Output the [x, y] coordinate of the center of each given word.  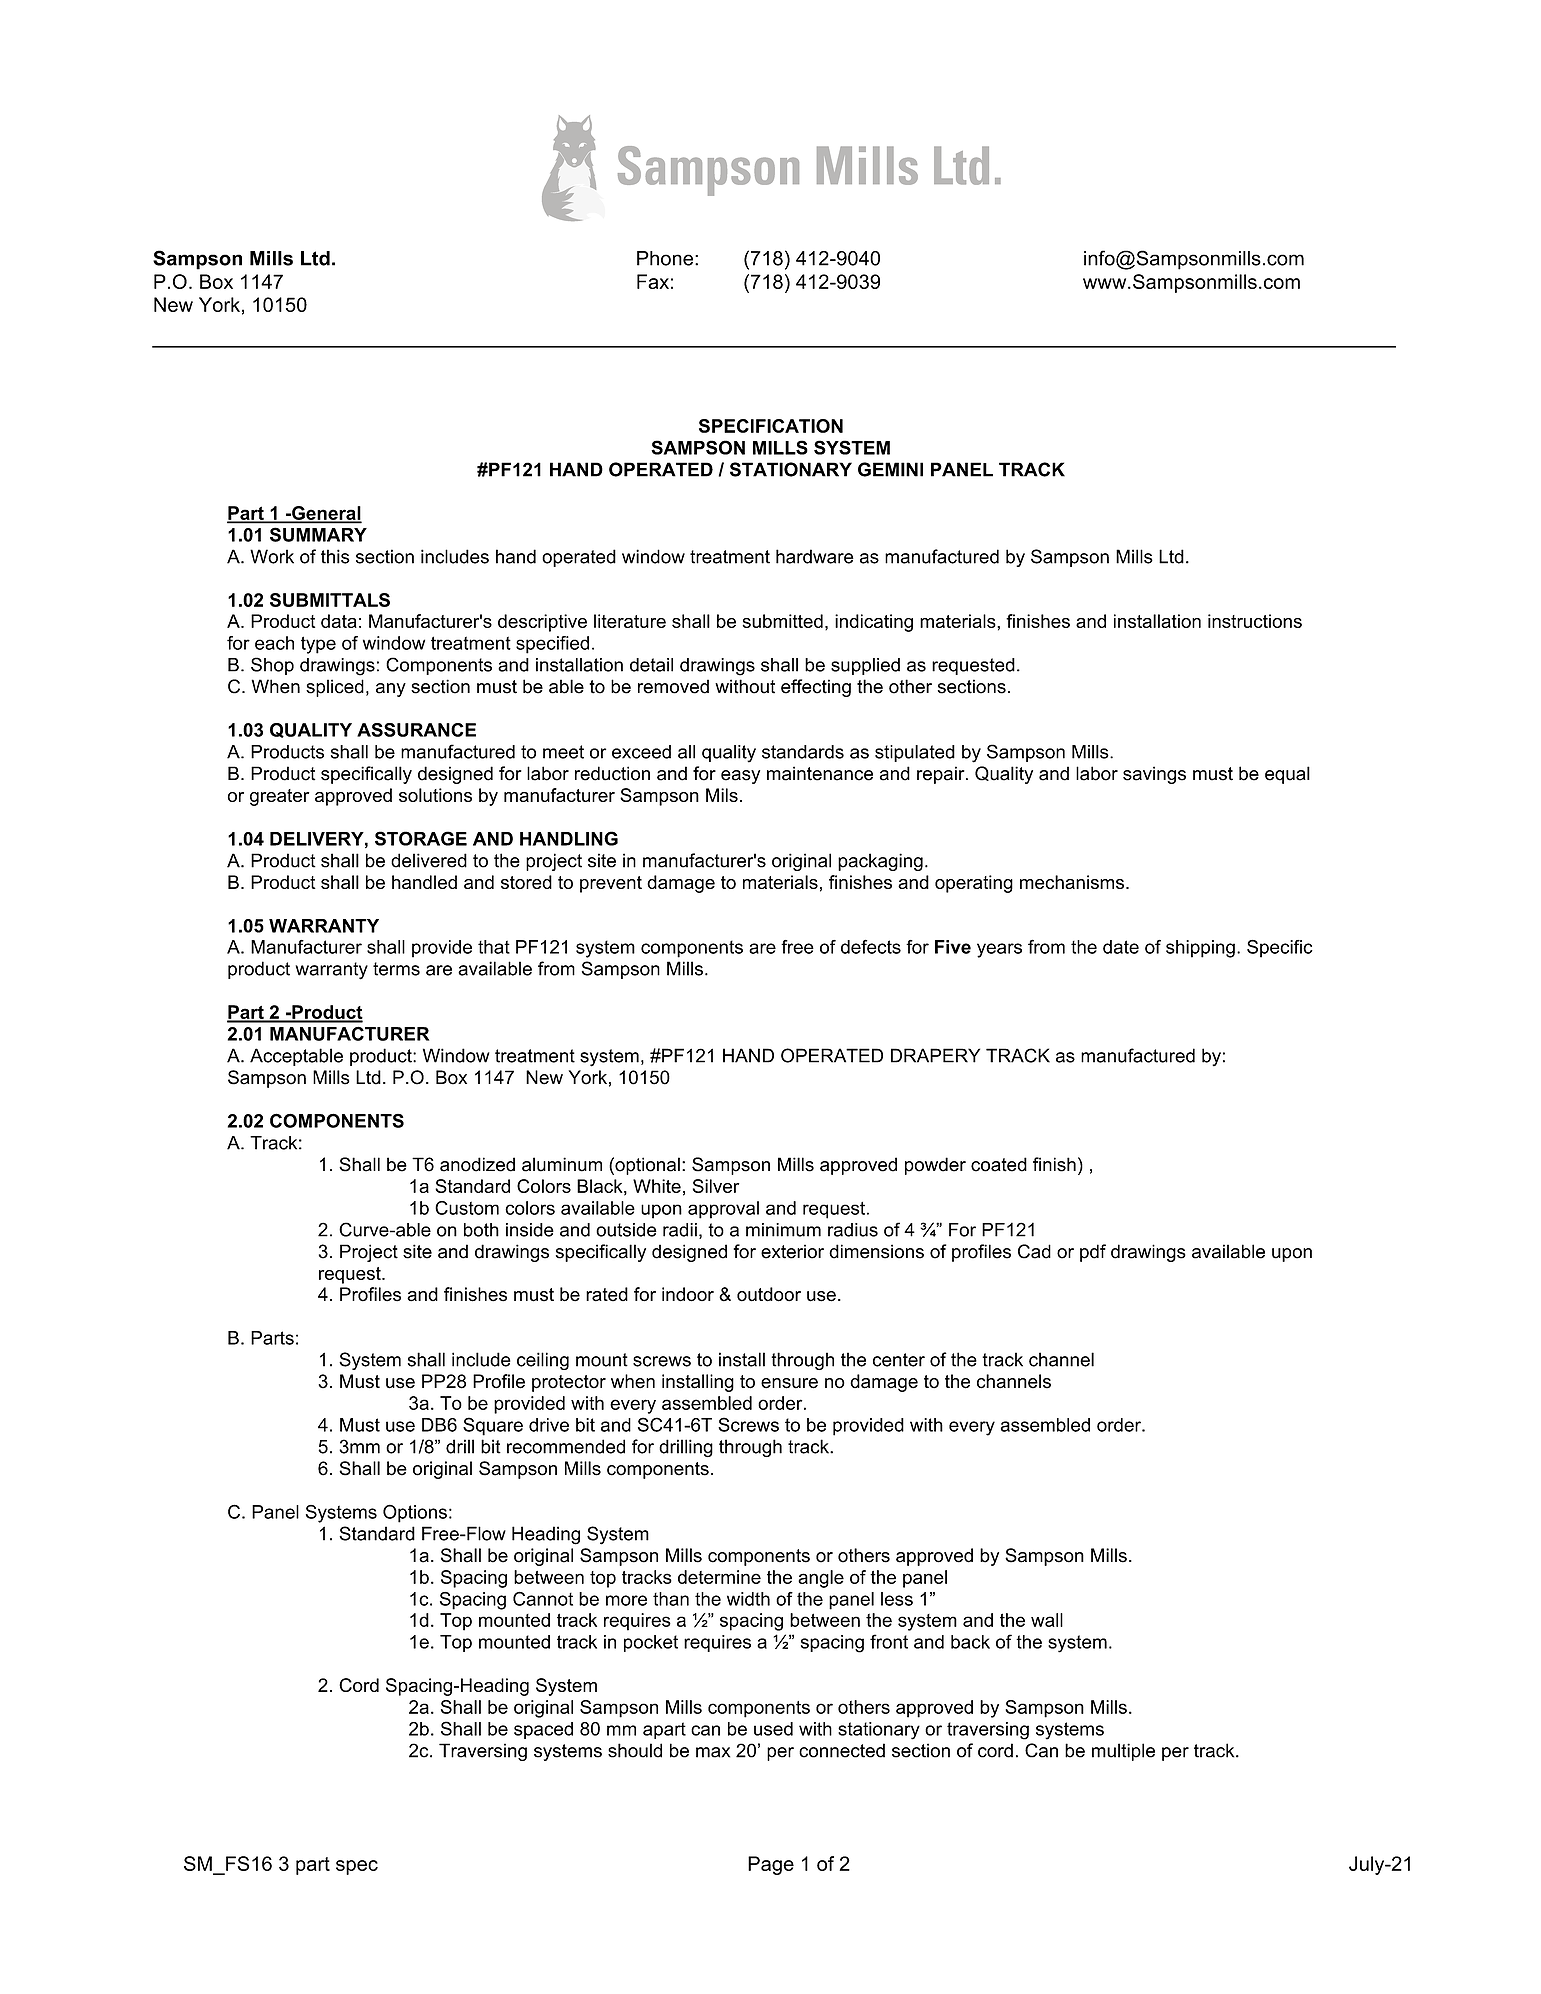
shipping [1200, 949]
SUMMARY [318, 534]
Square [493, 1426]
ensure [789, 1383]
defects [871, 946]
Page [771, 1865]
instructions [1255, 621]
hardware [815, 556]
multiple [1123, 1752]
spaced [543, 1730]
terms [396, 969]
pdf [1093, 1253]
